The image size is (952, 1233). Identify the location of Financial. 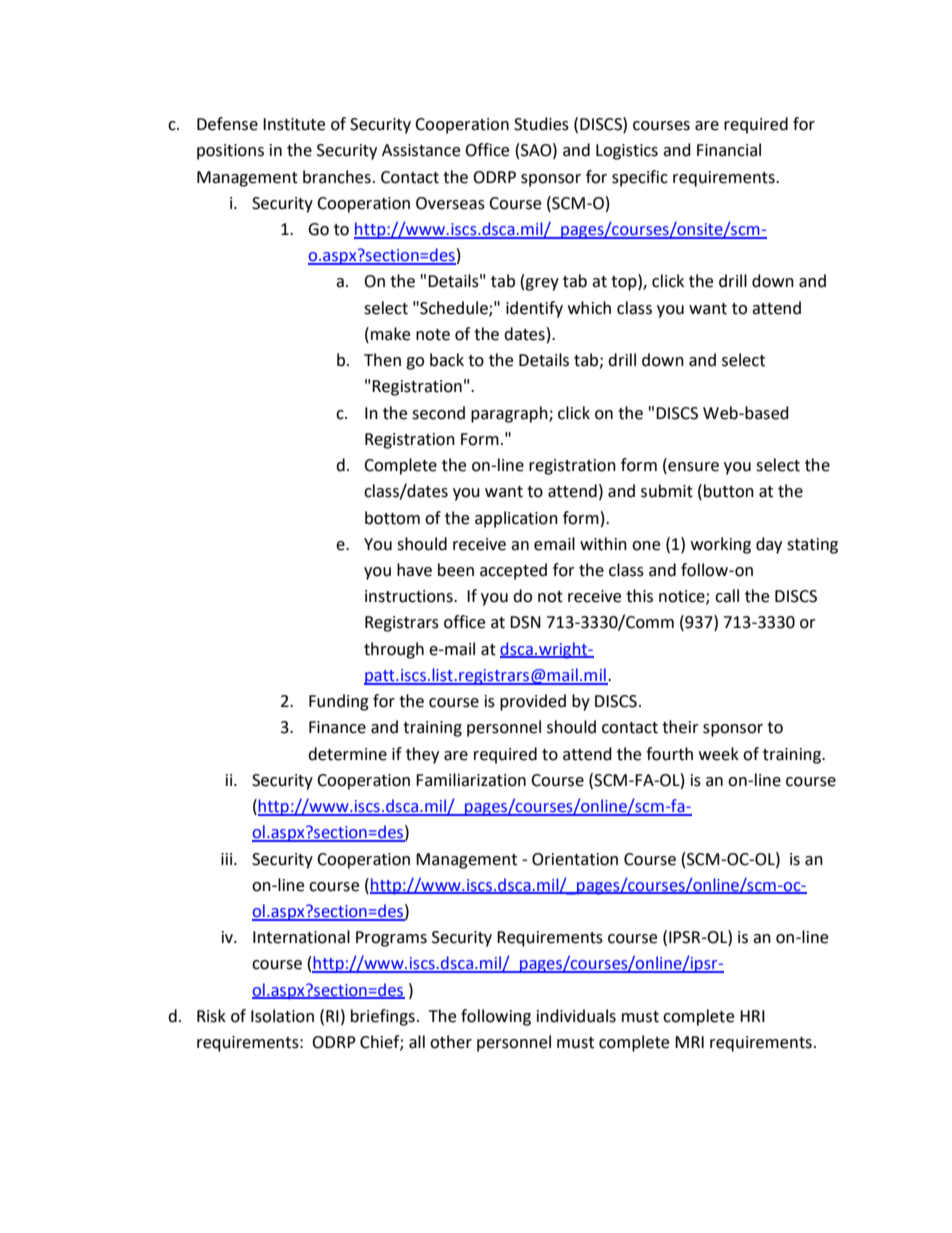
(729, 150).
